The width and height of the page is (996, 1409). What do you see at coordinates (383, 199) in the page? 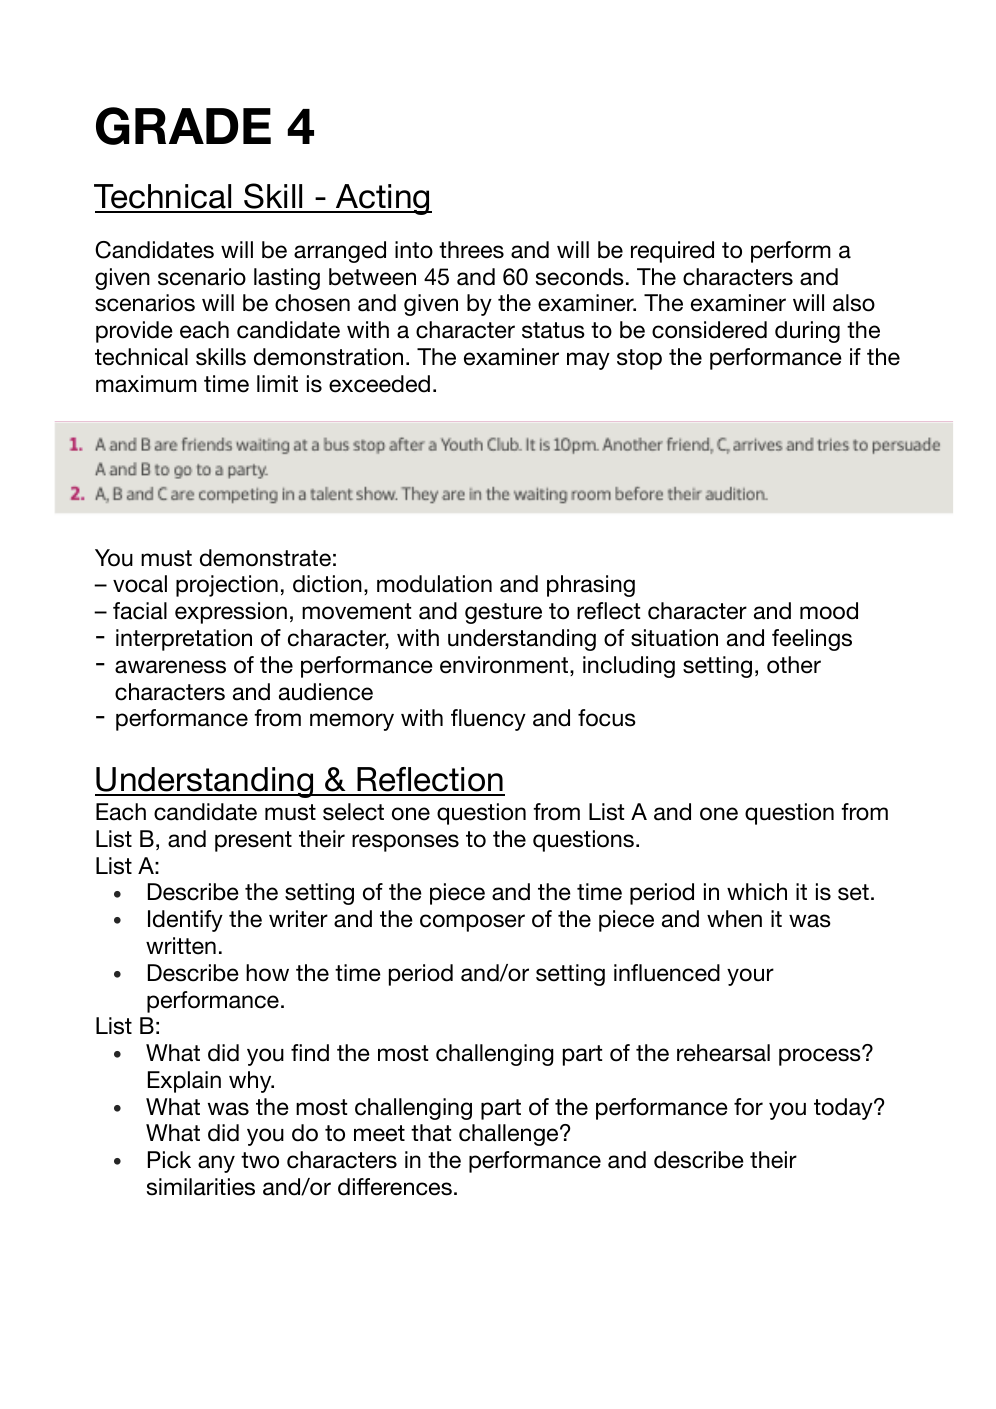
I see `Acting` at bounding box center [383, 199].
